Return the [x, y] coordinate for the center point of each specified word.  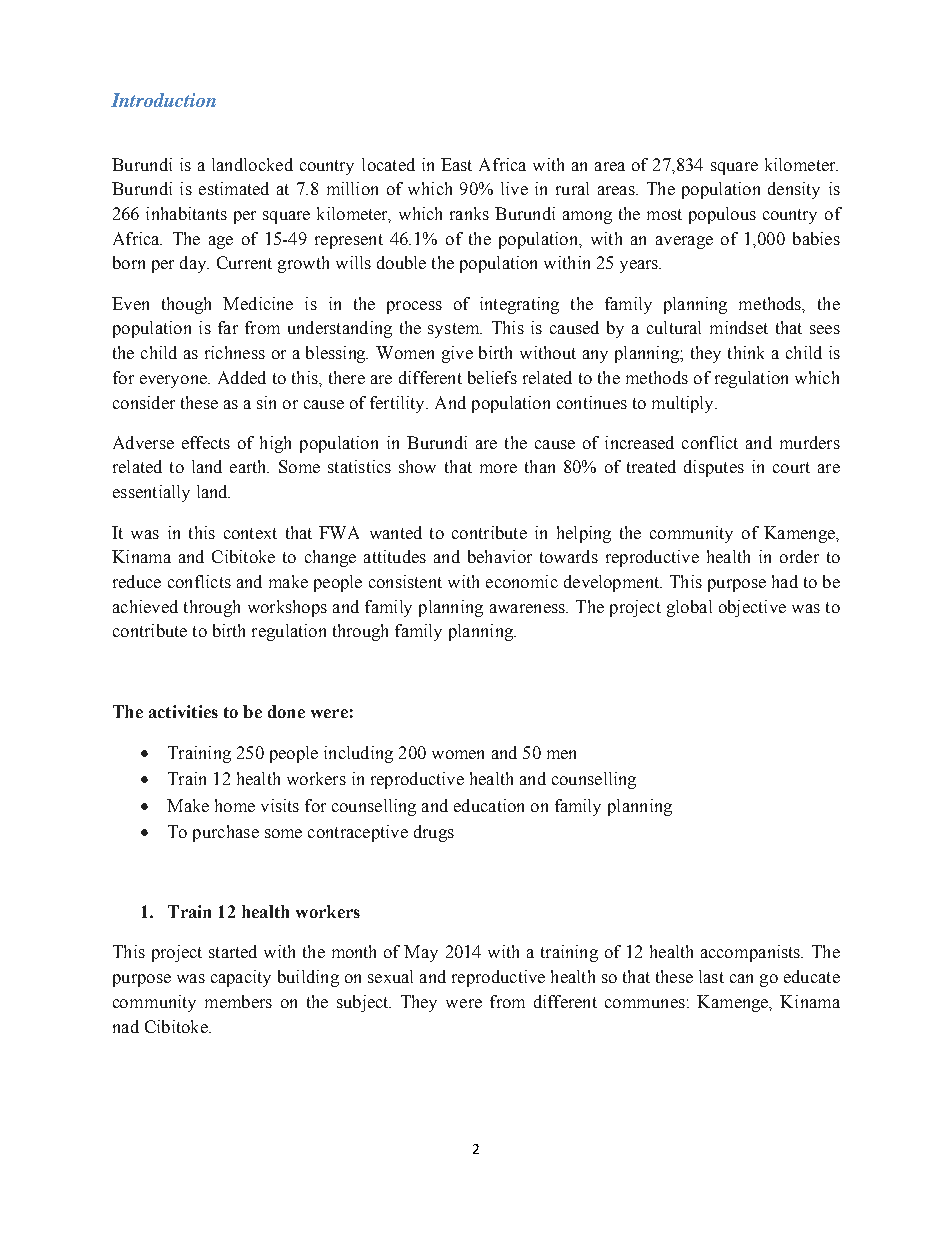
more [498, 468]
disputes [714, 468]
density [794, 190]
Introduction [163, 100]
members [238, 1001]
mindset [739, 327]
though [186, 305]
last [711, 976]
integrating [519, 305]
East [456, 164]
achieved [145, 606]
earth [249, 466]
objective [752, 608]
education [489, 805]
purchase [226, 833]
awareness [528, 608]
